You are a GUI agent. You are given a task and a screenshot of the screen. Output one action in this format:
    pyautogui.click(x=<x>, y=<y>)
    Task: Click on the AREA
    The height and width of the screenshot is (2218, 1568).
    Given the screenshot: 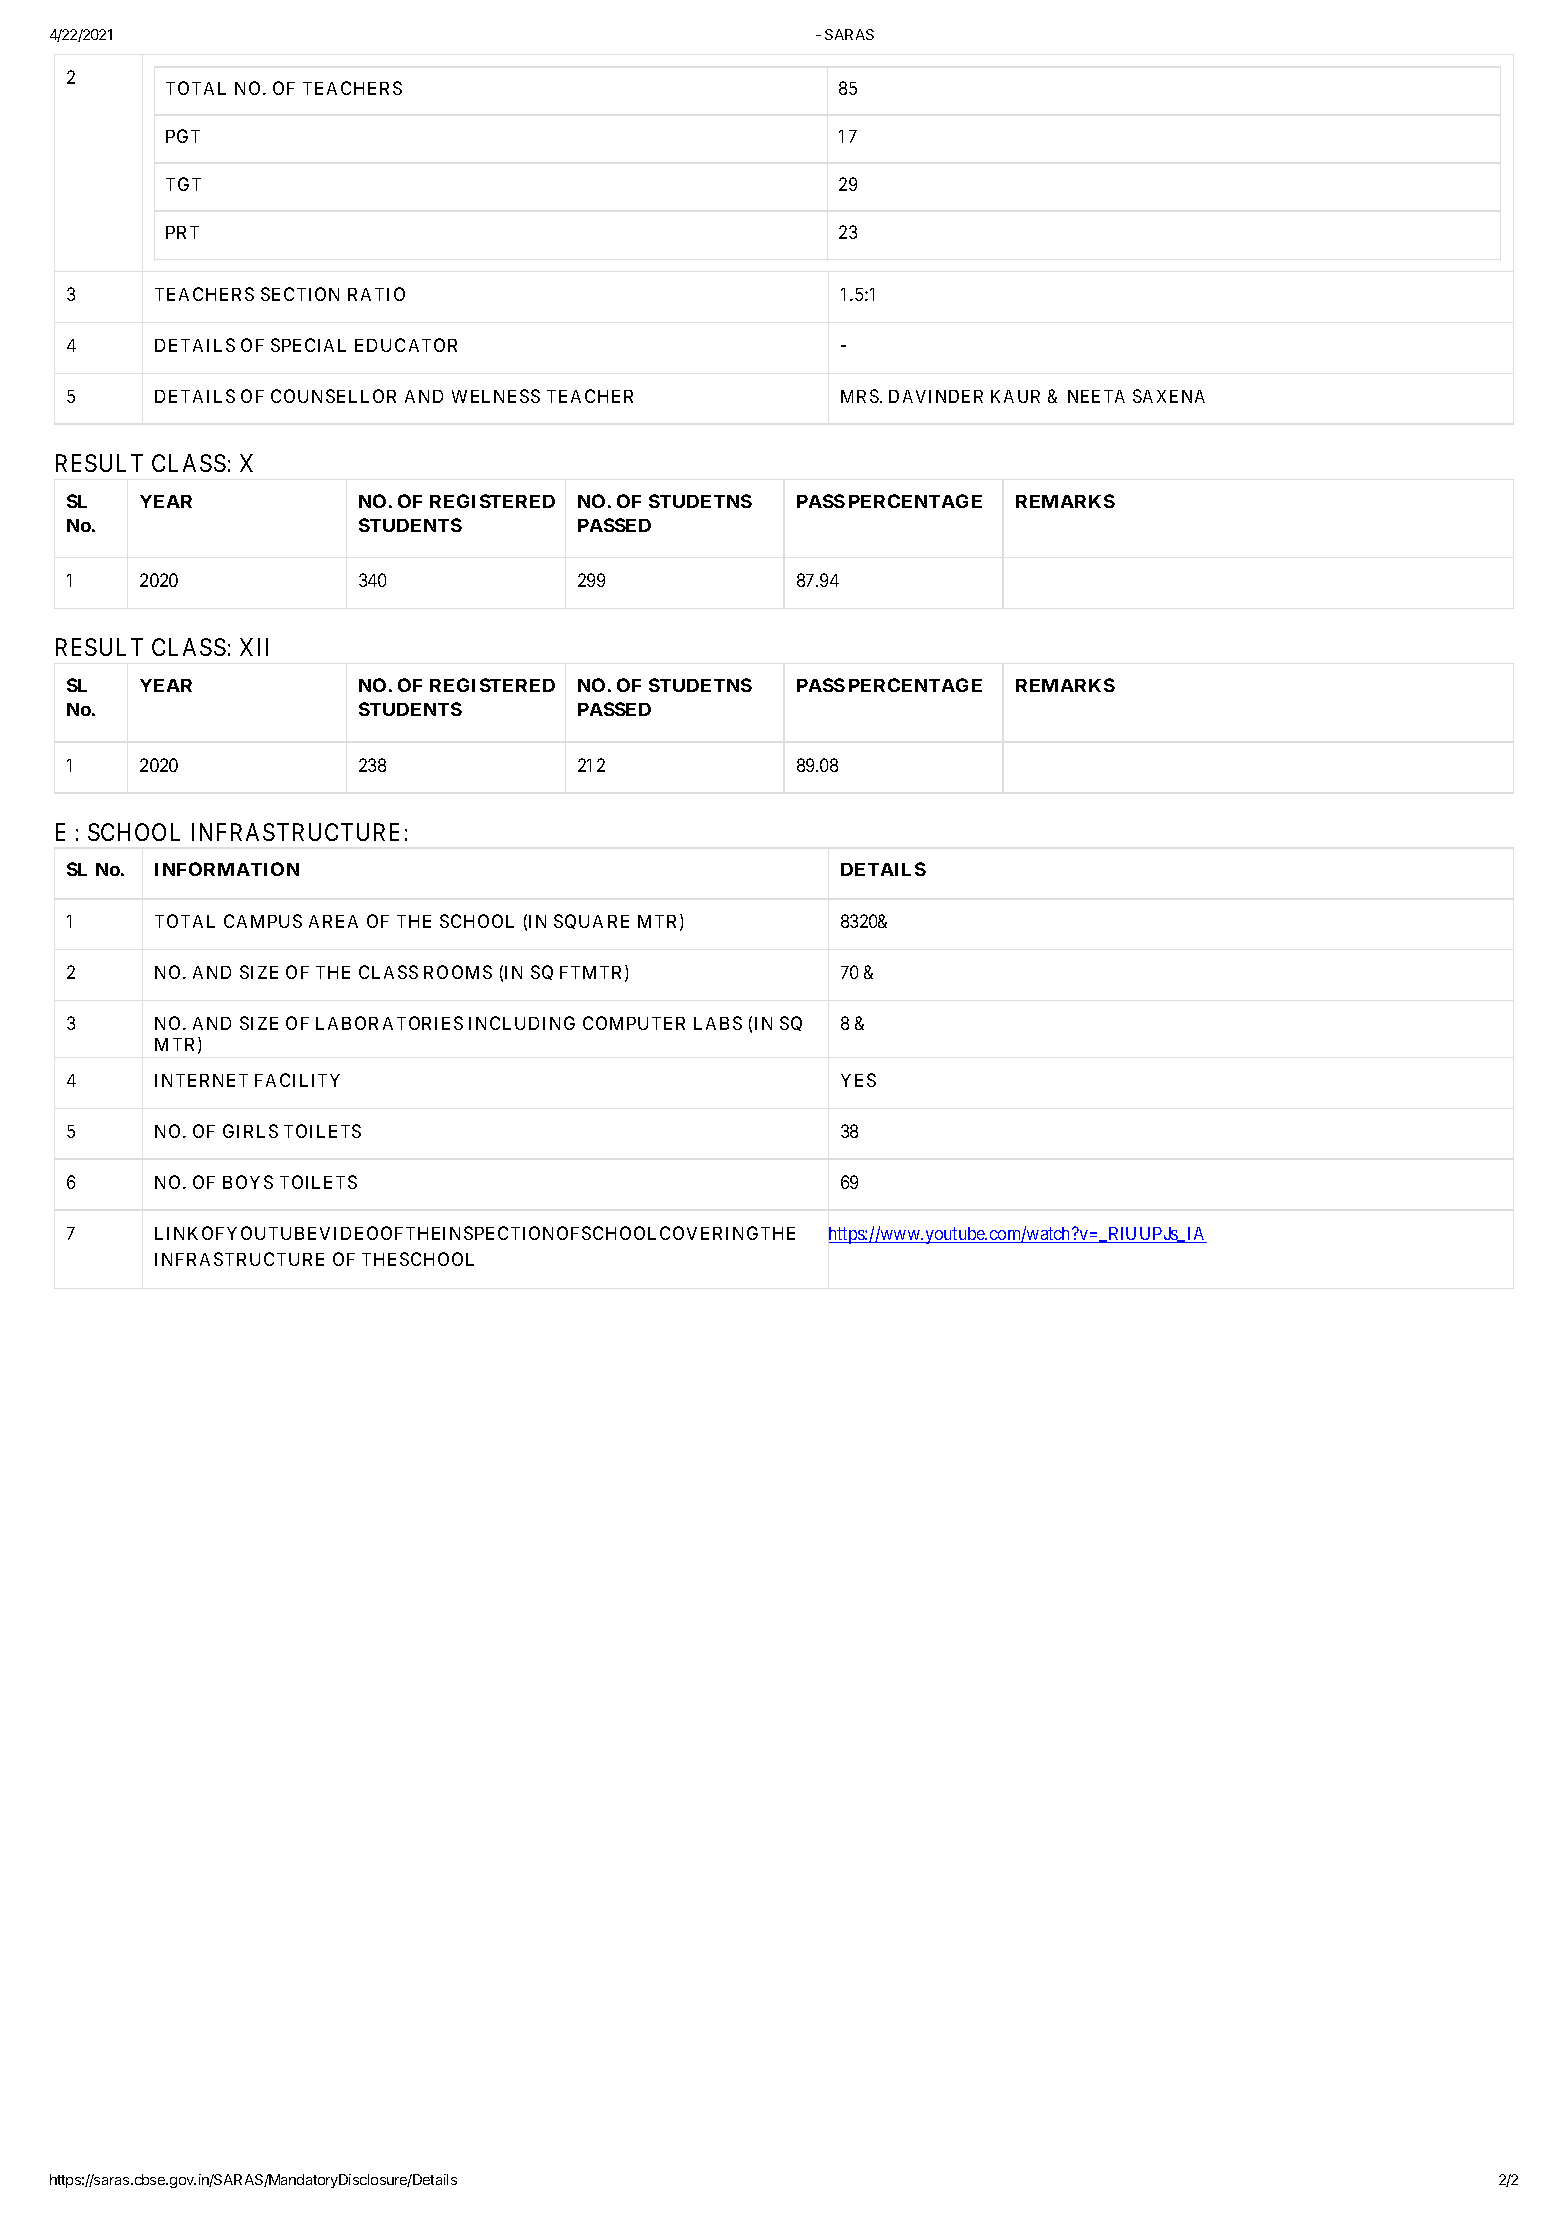 What is the action you would take?
    pyautogui.click(x=333, y=921)
